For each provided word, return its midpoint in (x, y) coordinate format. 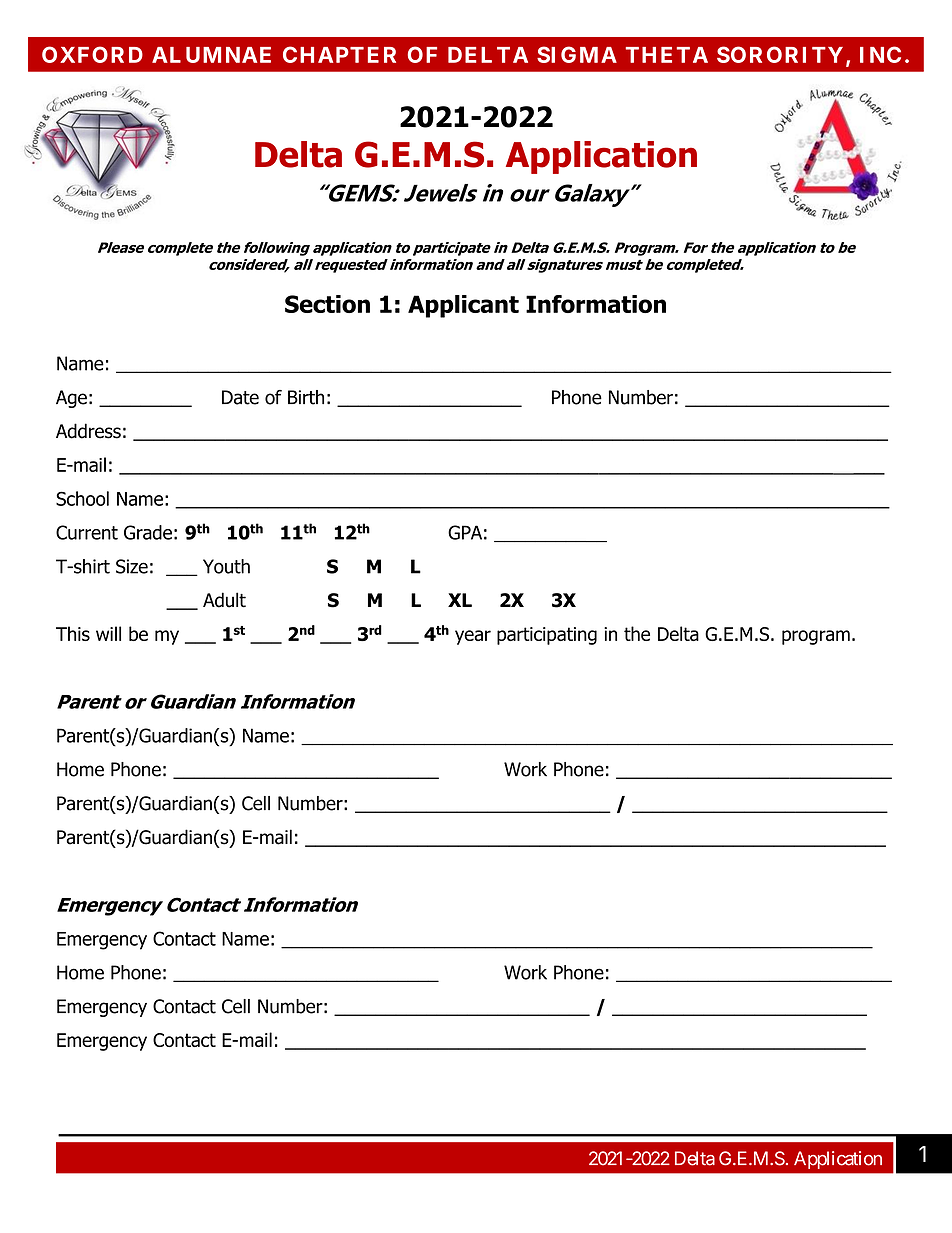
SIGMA (577, 54)
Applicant (463, 306)
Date (240, 397)
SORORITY (780, 54)
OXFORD (92, 54)
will (108, 633)
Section (327, 304)
